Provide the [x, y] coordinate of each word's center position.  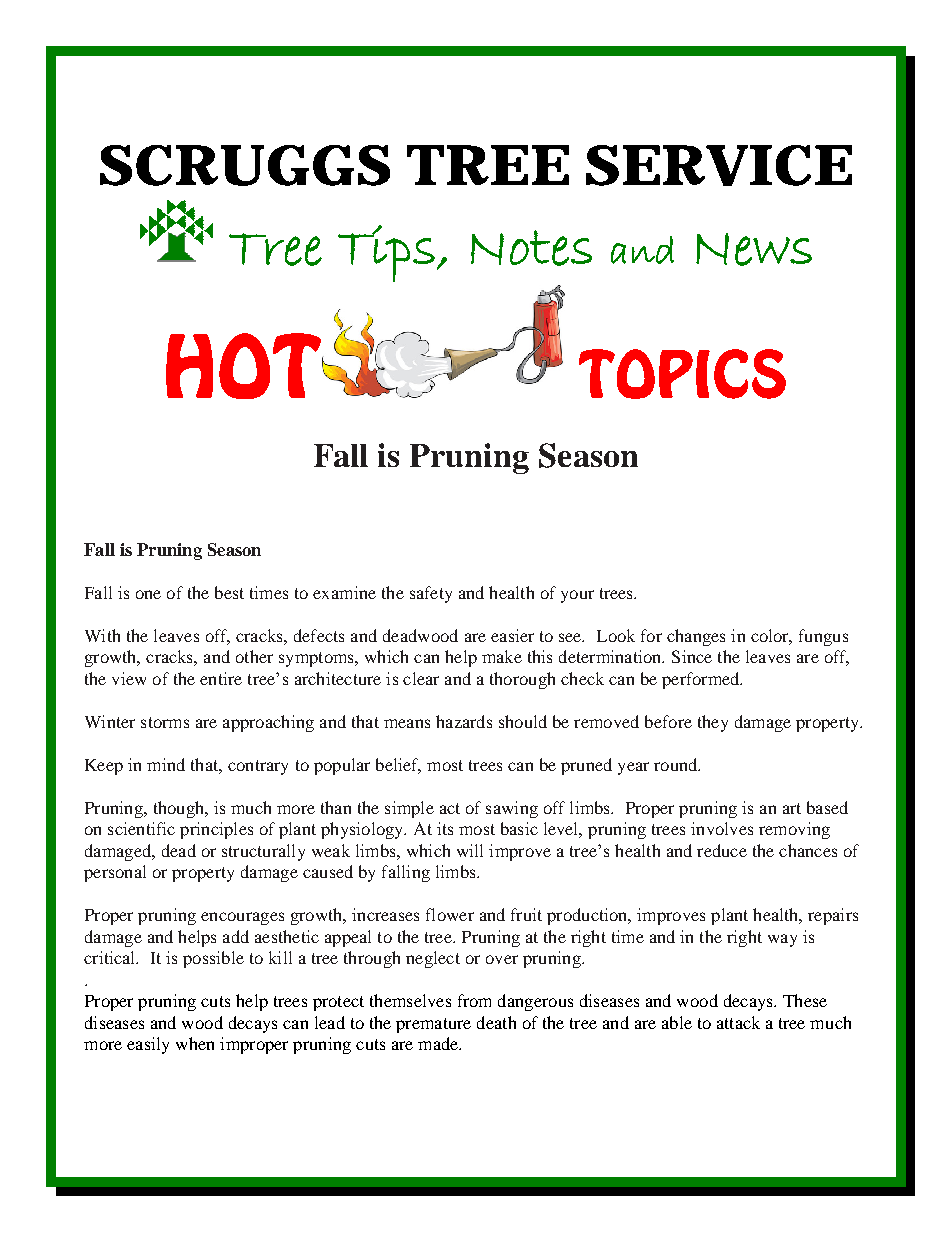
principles [216, 830]
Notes [531, 248]
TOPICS [682, 374]
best [229, 592]
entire [221, 678]
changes [696, 637]
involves [722, 828]
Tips [386, 253]
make [502, 656]
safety [431, 594]
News [754, 249]
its [445, 828]
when [195, 1043]
